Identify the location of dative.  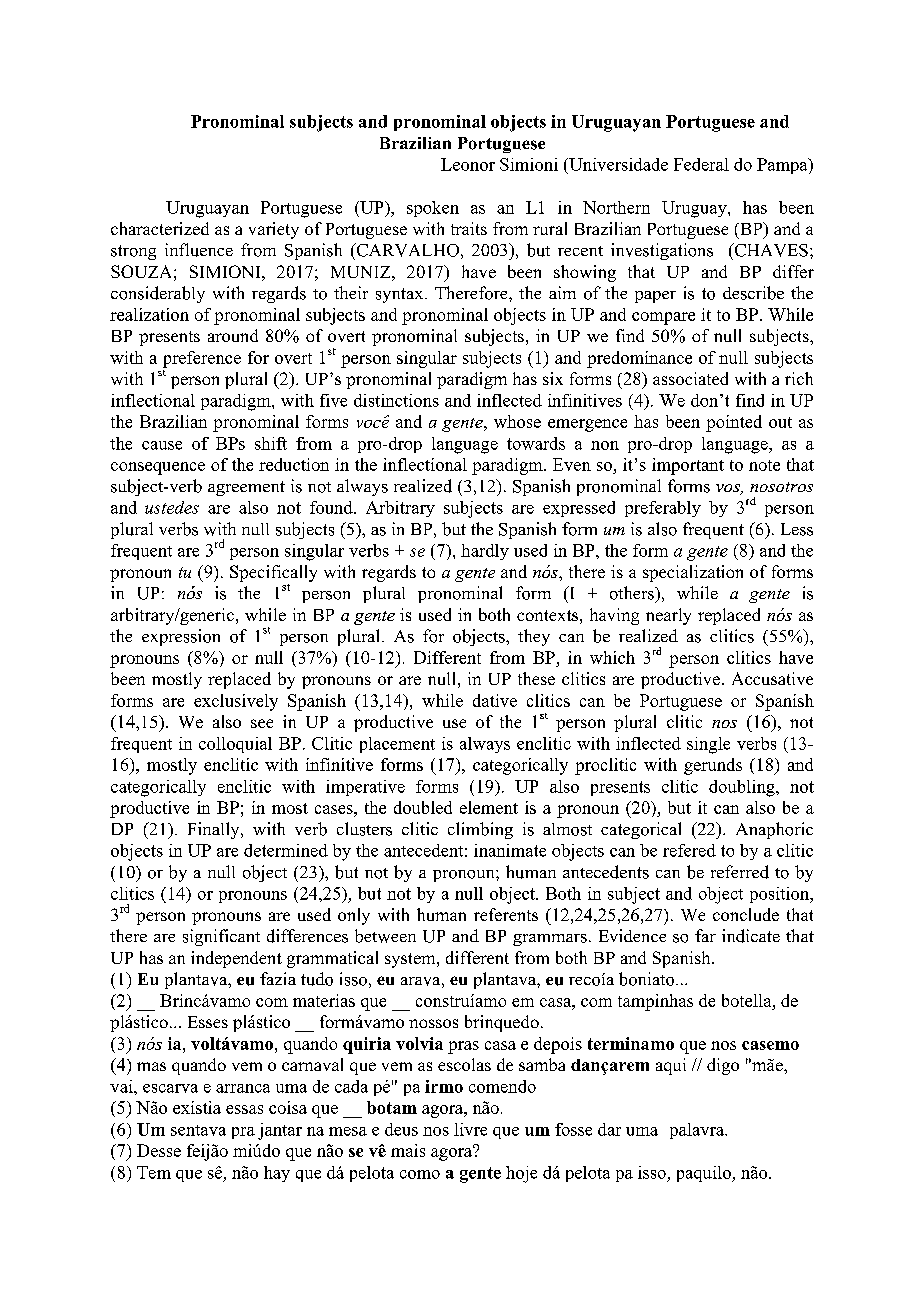
(495, 700).
